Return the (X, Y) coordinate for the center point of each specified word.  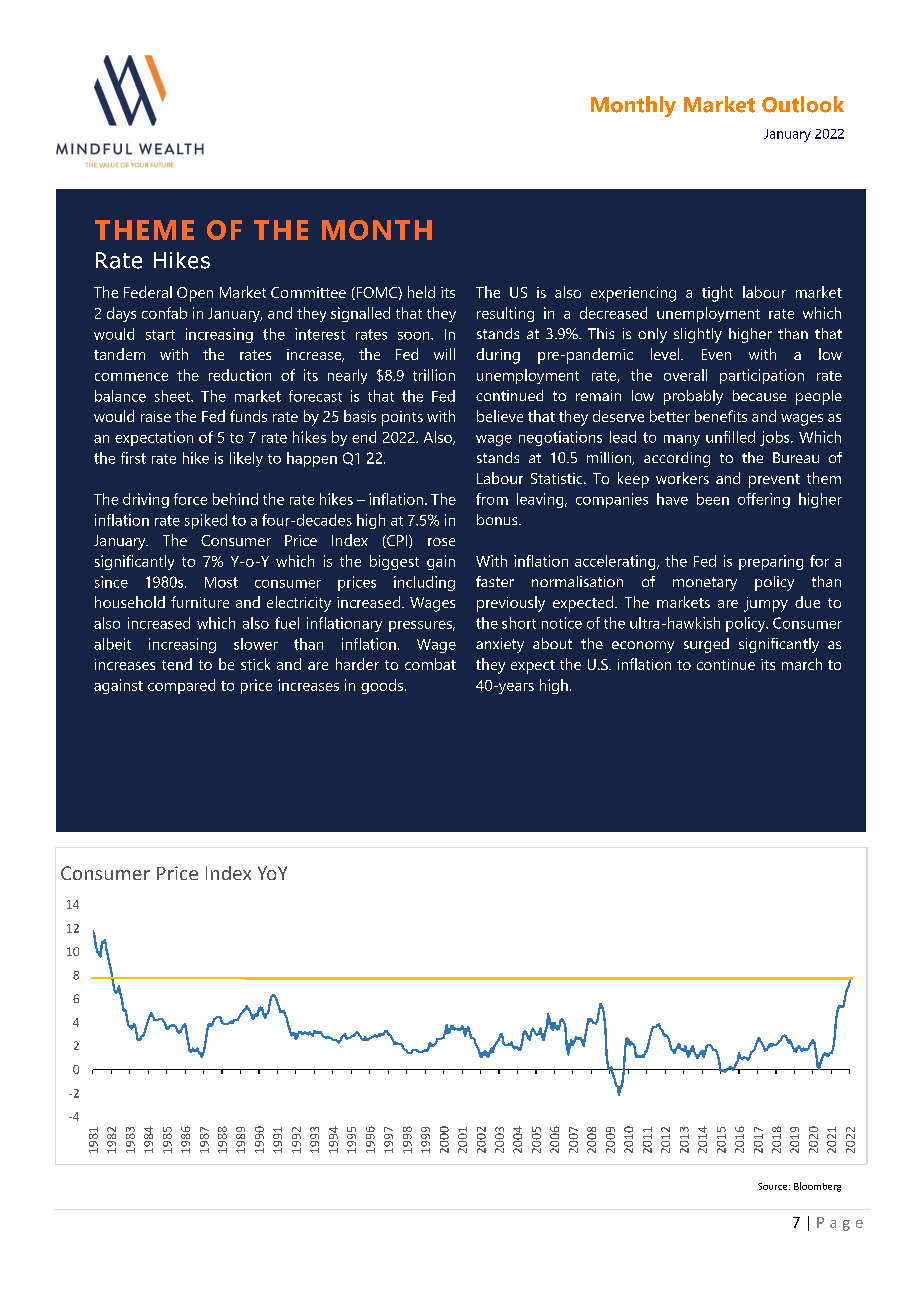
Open (195, 294)
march (802, 664)
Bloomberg (817, 1187)
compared (181, 686)
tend (177, 664)
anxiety (500, 645)
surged (706, 645)
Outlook (803, 104)
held (421, 292)
